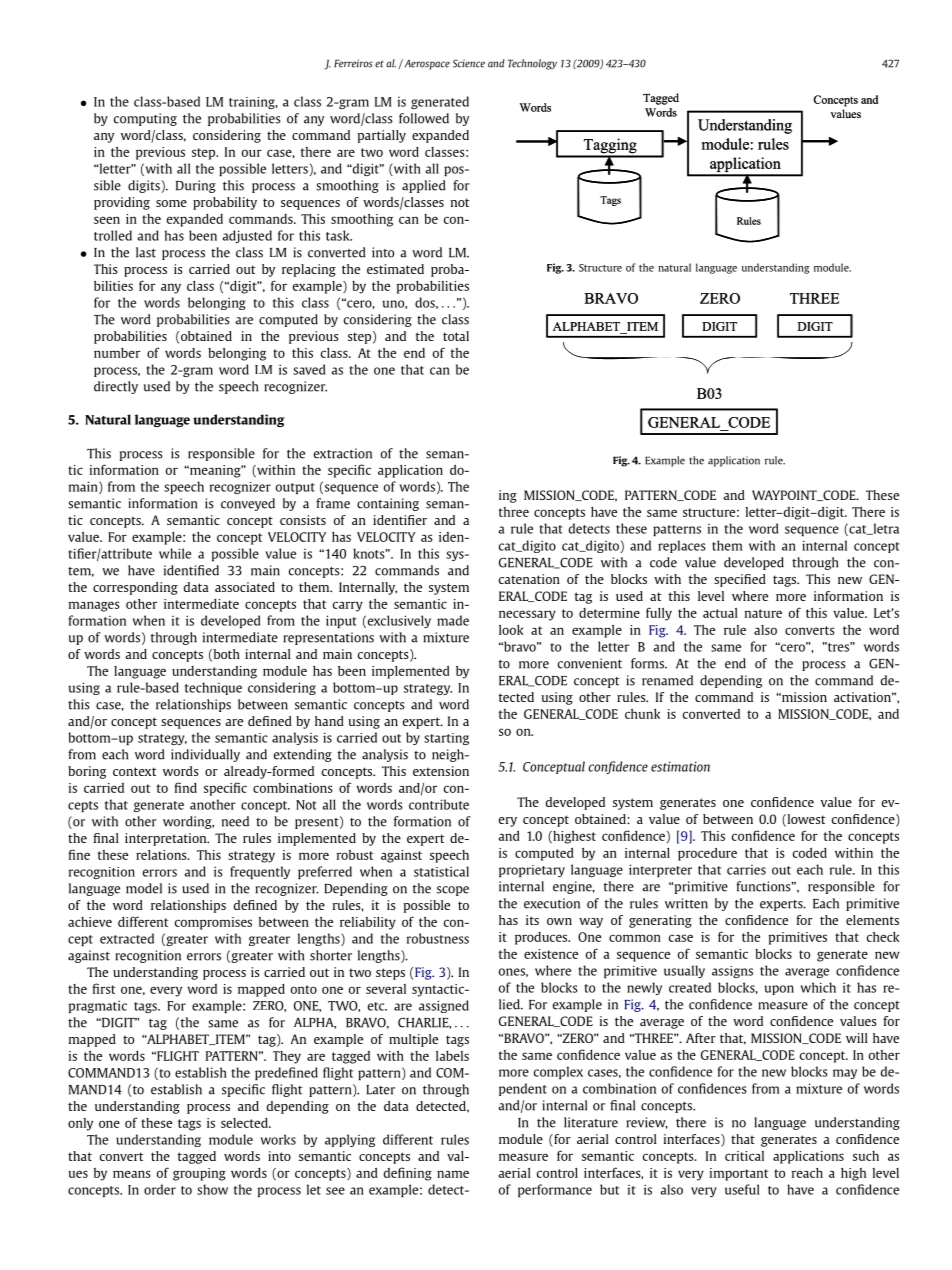 Image resolution: width=952 pixels, height=1270 pixels. What do you see at coordinates (744, 1156) in the document?
I see `critical` at bounding box center [744, 1156].
